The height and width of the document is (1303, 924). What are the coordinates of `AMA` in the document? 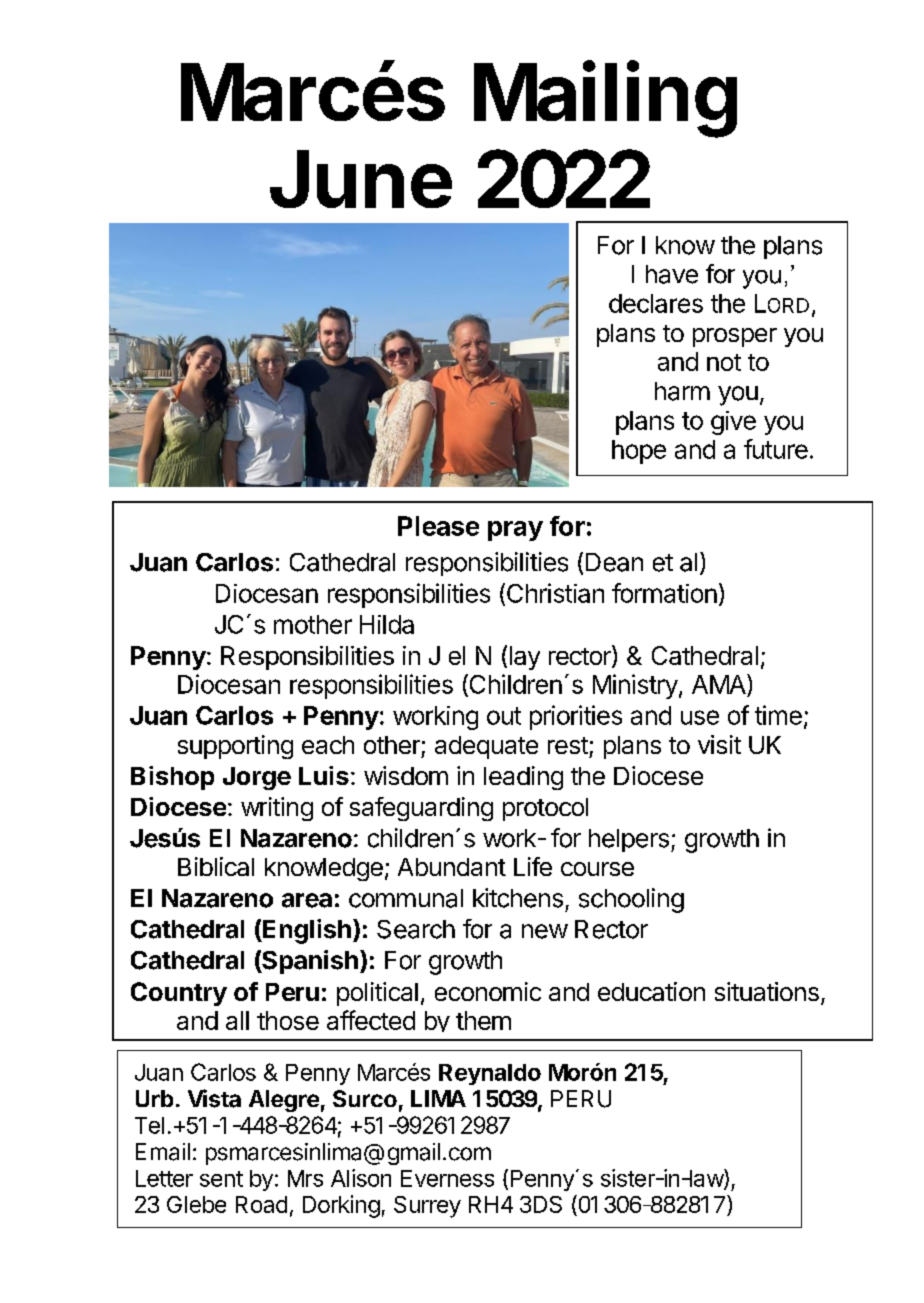 It's located at (720, 684).
